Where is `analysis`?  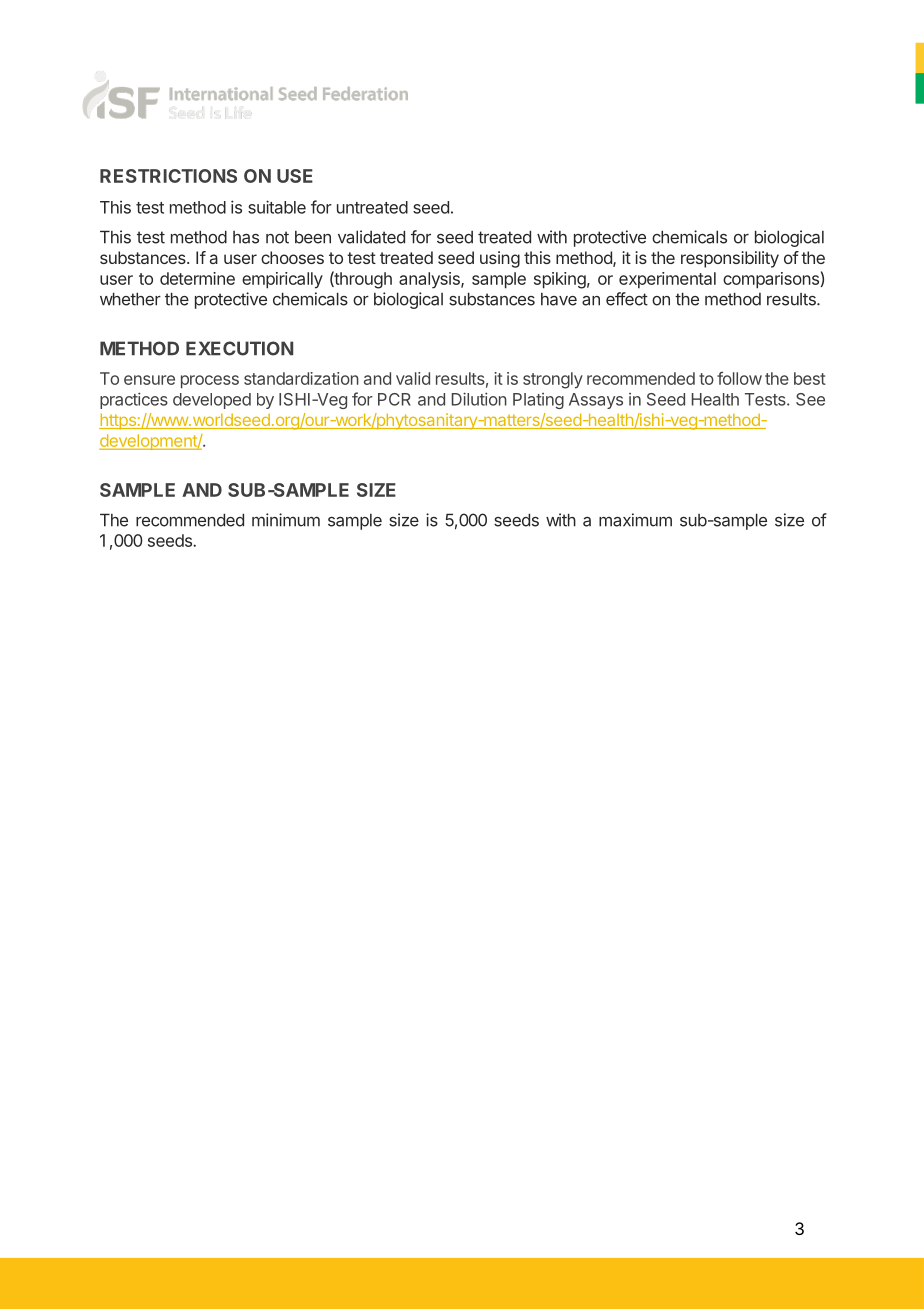 analysis is located at coordinates (430, 280).
